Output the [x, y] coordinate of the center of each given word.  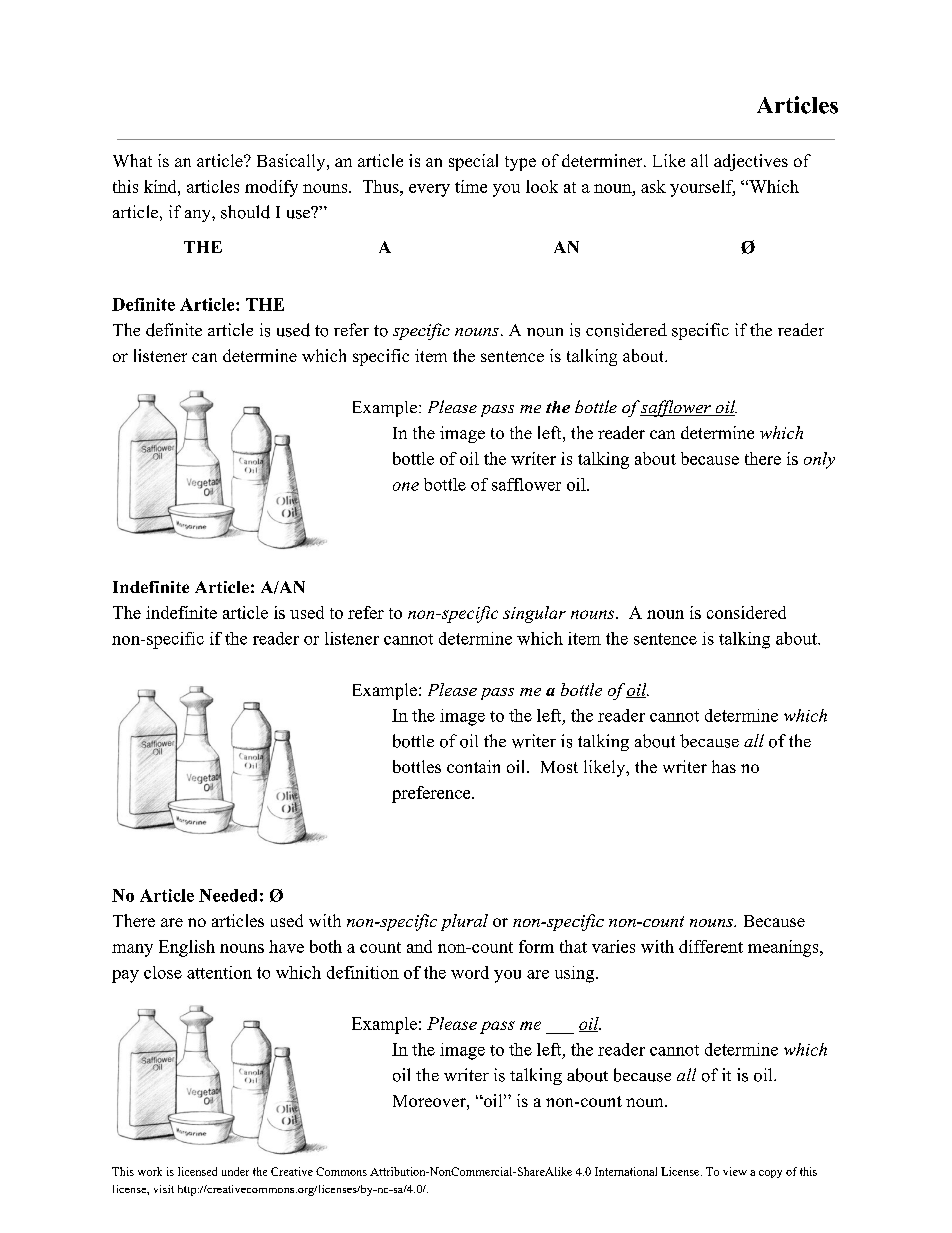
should [245, 212]
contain [473, 766]
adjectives [751, 162]
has [724, 766]
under [235, 1171]
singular [534, 614]
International [626, 1171]
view [735, 1171]
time [471, 186]
